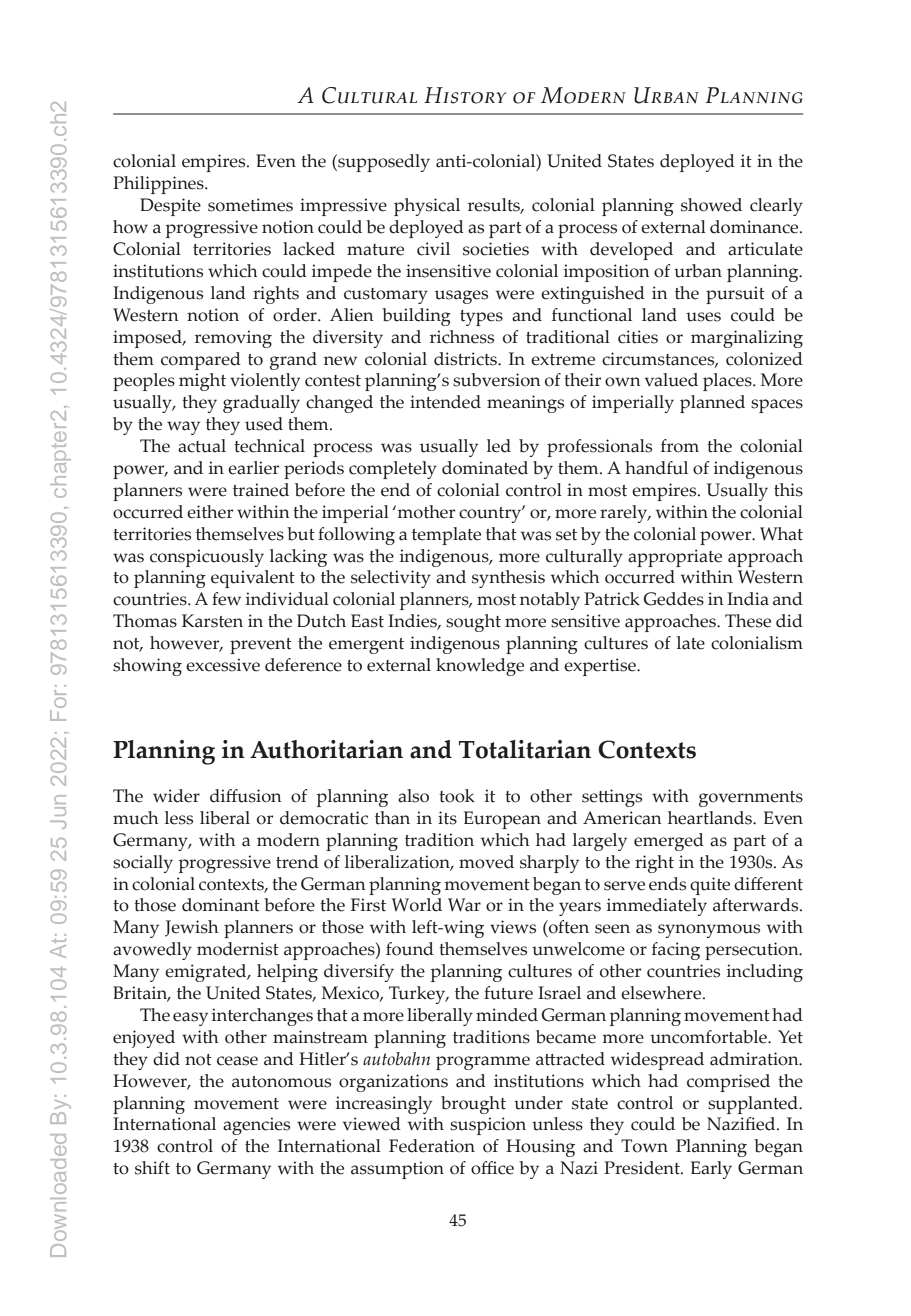 The height and width of the document is (1316, 911). What do you see at coordinates (508, 579) in the document?
I see `synthesis` at bounding box center [508, 579].
